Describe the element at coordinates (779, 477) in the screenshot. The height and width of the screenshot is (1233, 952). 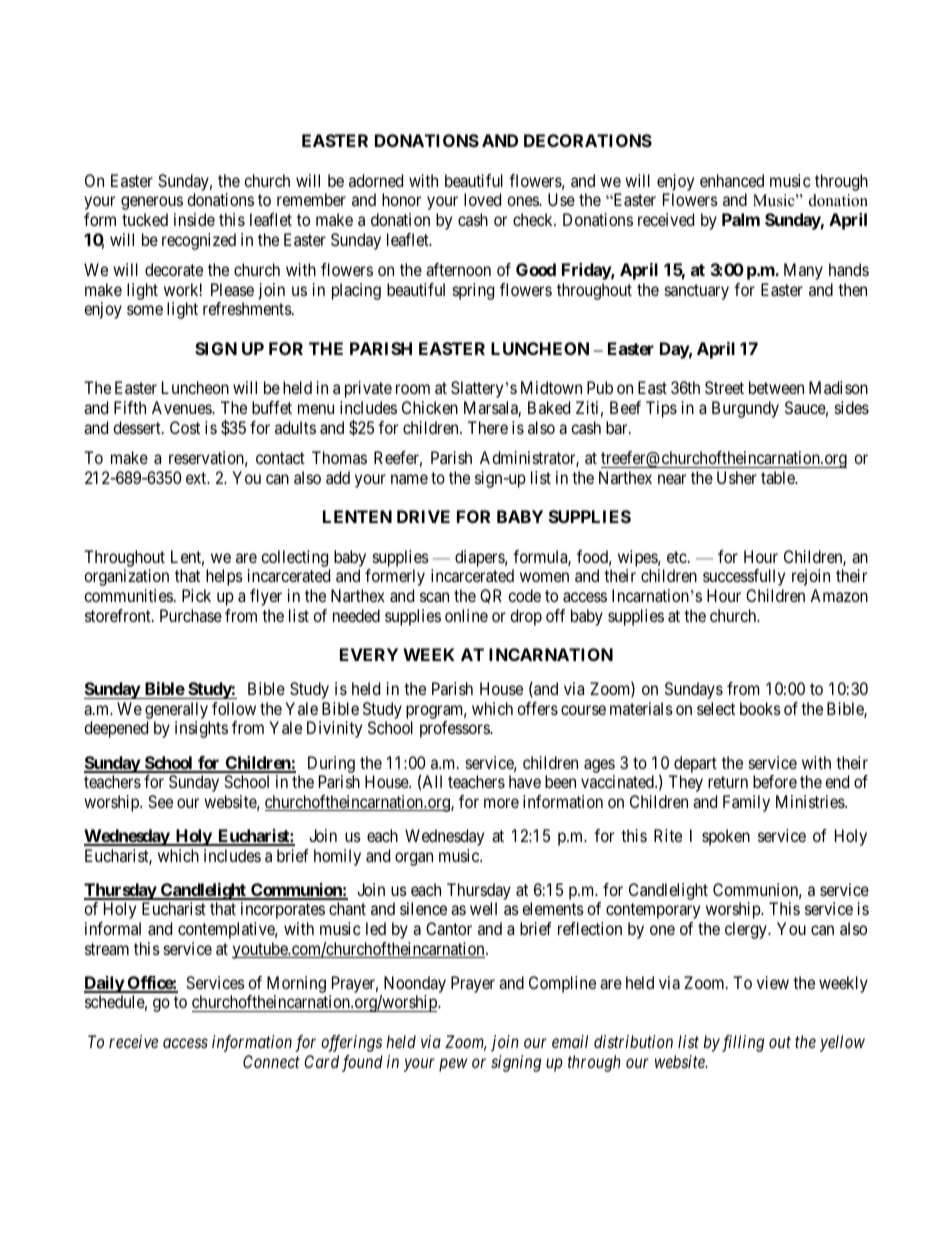
I see `table` at that location.
